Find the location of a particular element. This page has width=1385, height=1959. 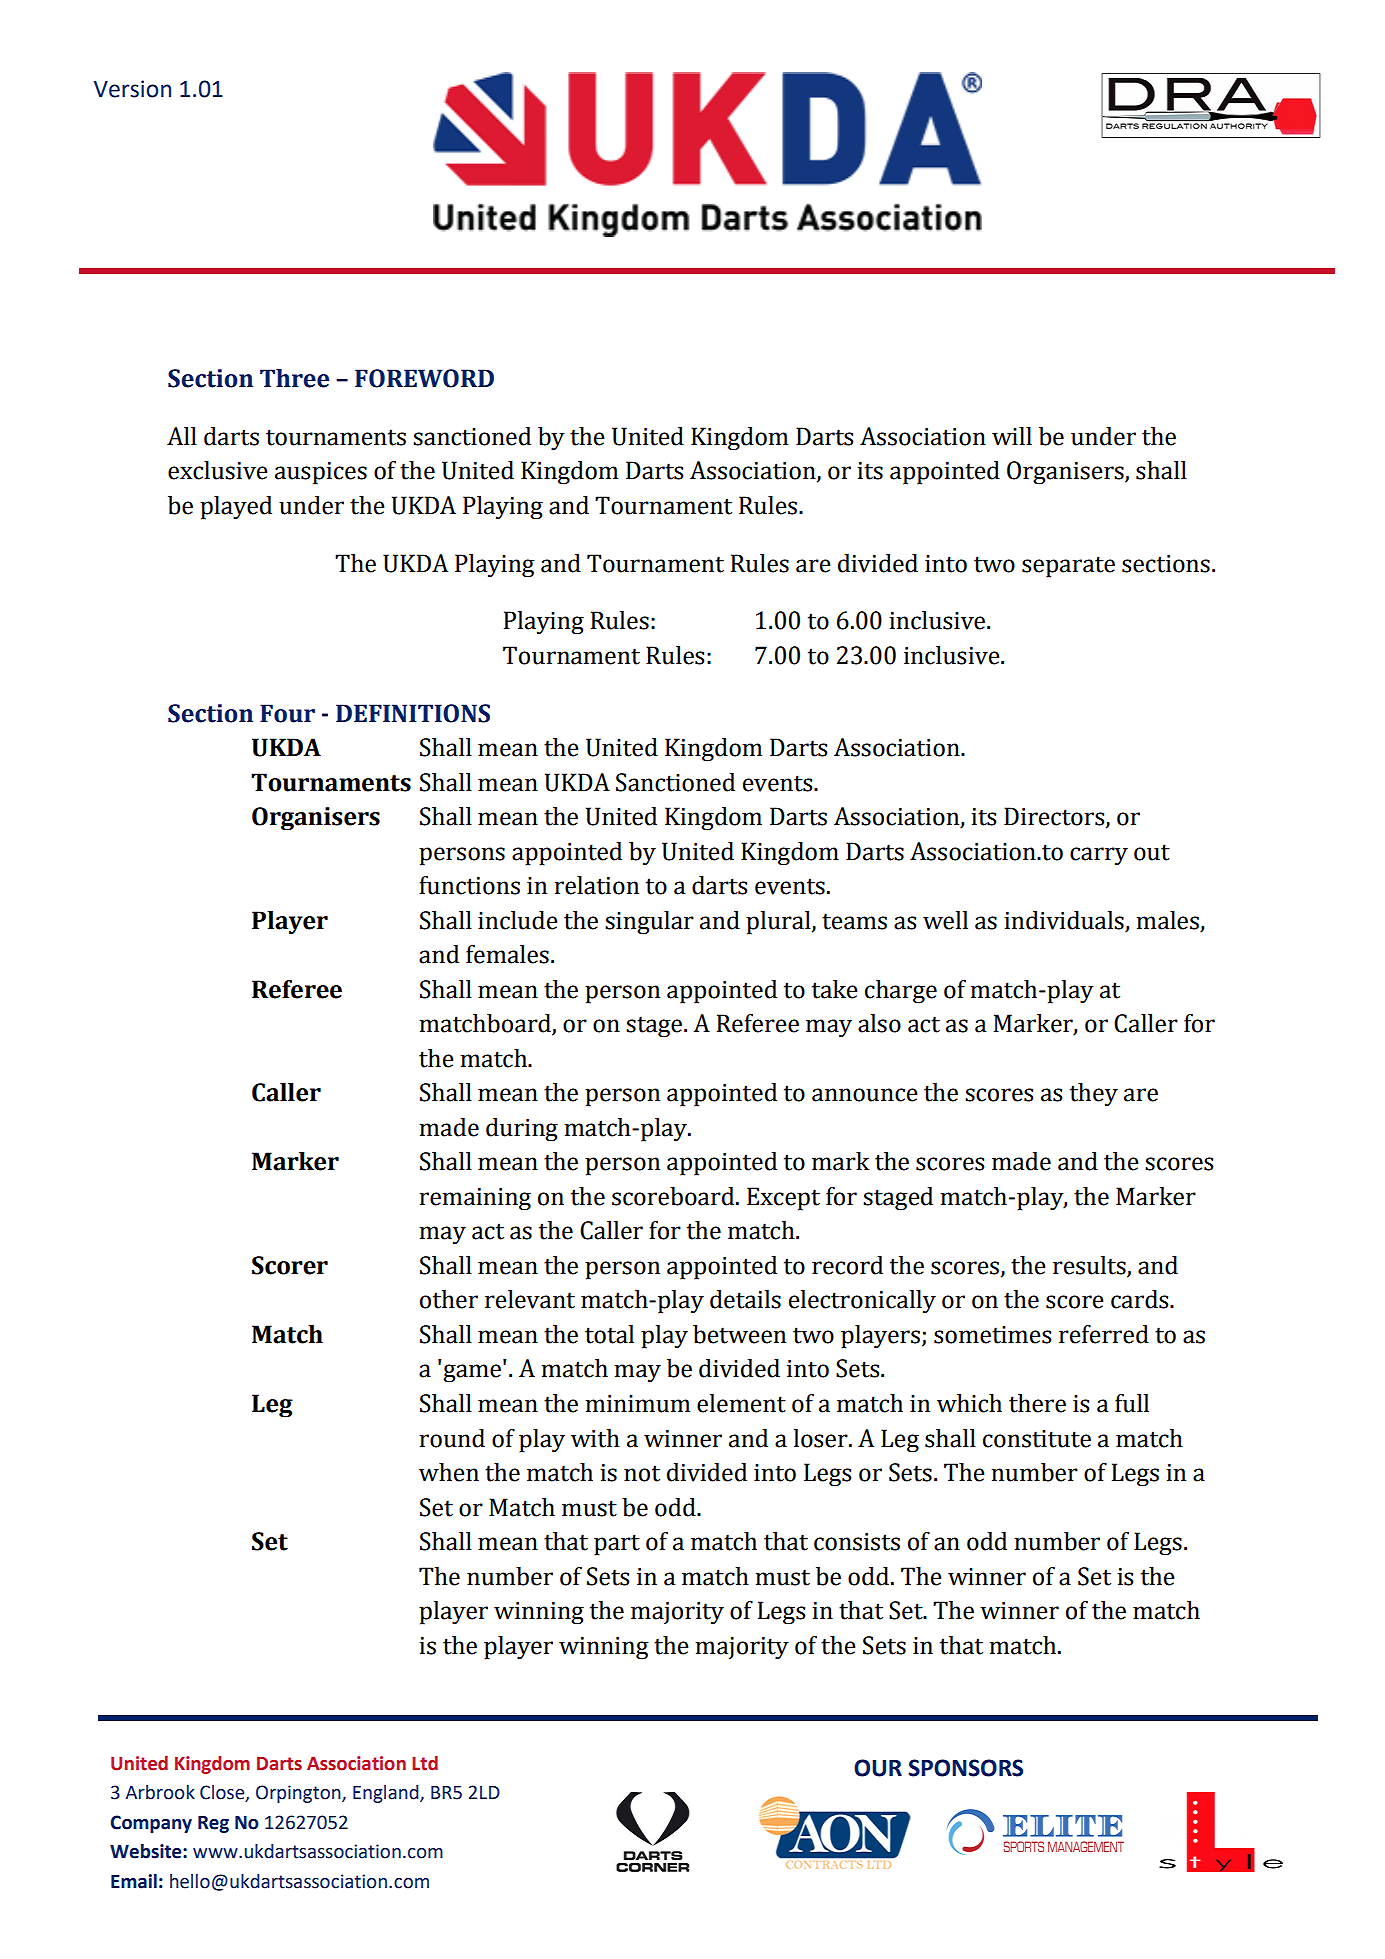

results is located at coordinates (1090, 1266).
